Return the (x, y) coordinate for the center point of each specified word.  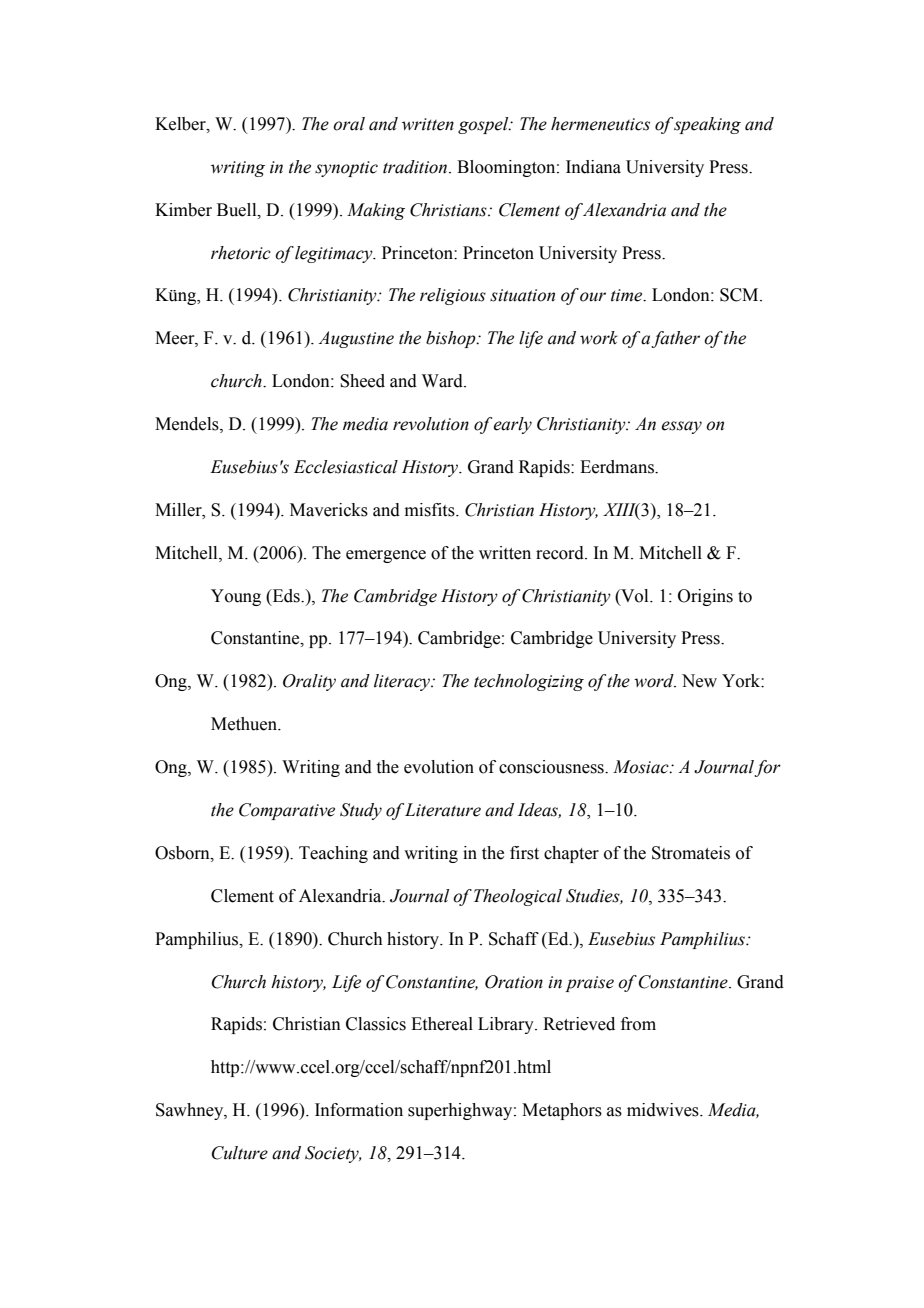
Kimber (183, 210)
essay (681, 427)
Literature (443, 810)
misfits (431, 510)
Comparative (287, 811)
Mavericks (329, 510)
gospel (484, 125)
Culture (240, 1153)
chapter (571, 854)
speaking (707, 125)
